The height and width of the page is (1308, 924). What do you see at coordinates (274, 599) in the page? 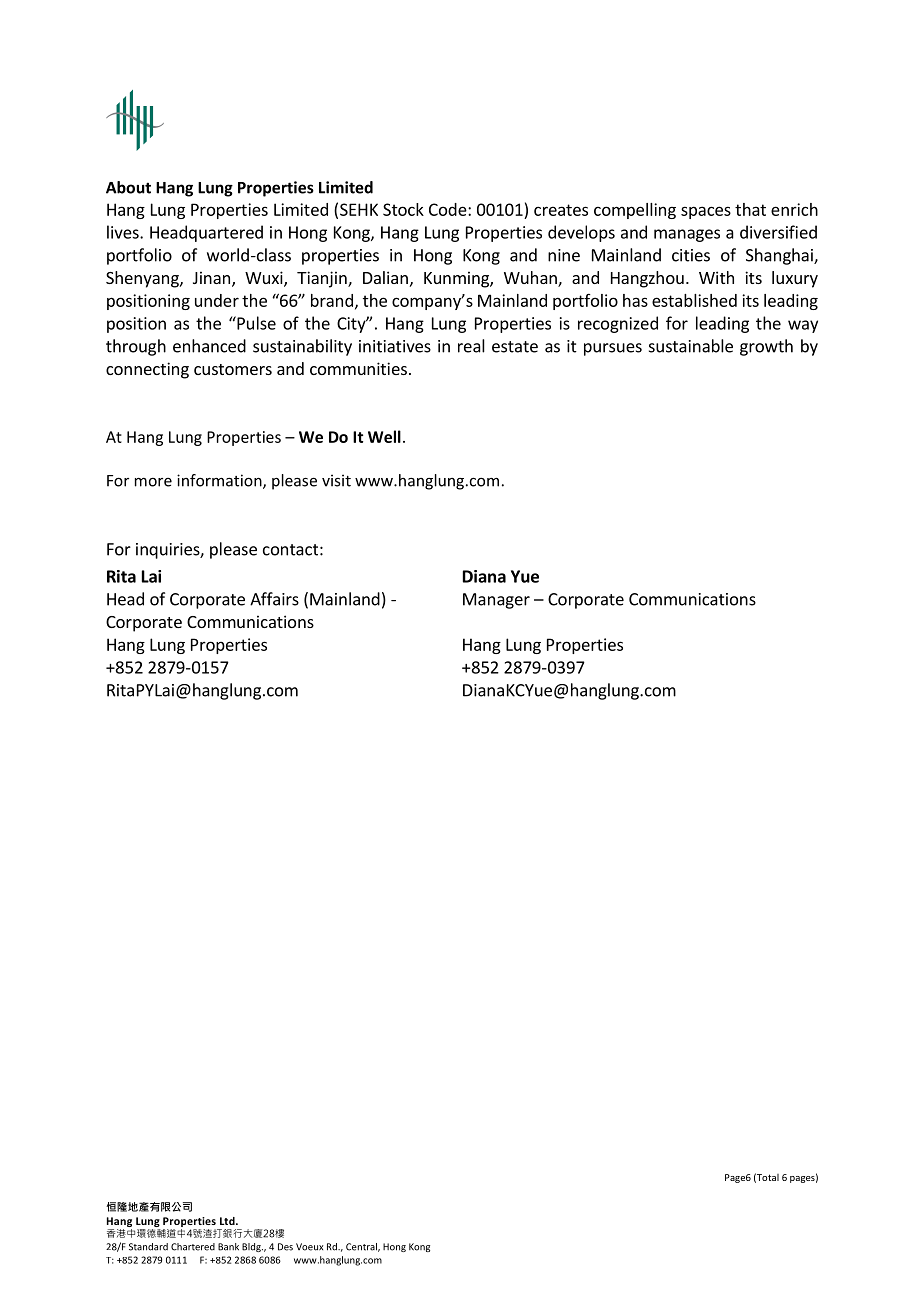
I see `Affairs` at bounding box center [274, 599].
